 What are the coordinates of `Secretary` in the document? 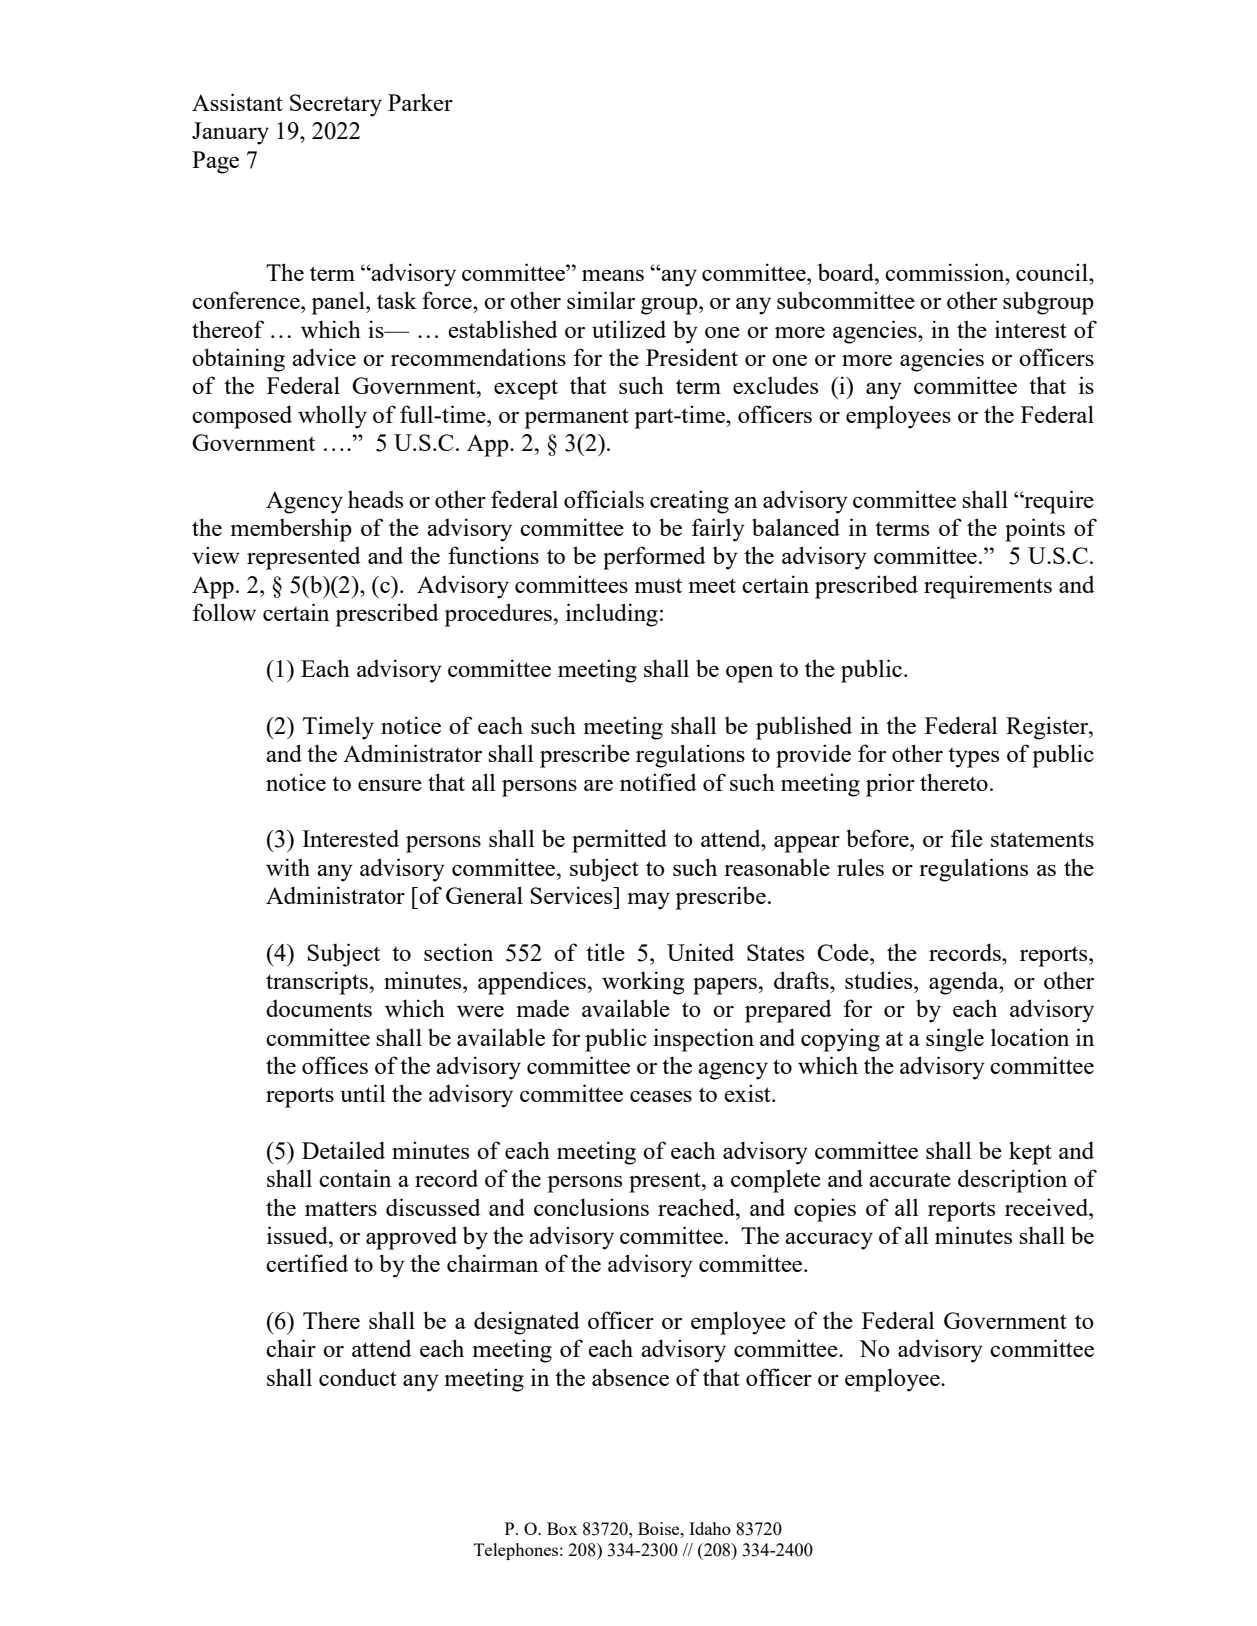 It's located at (336, 105).
